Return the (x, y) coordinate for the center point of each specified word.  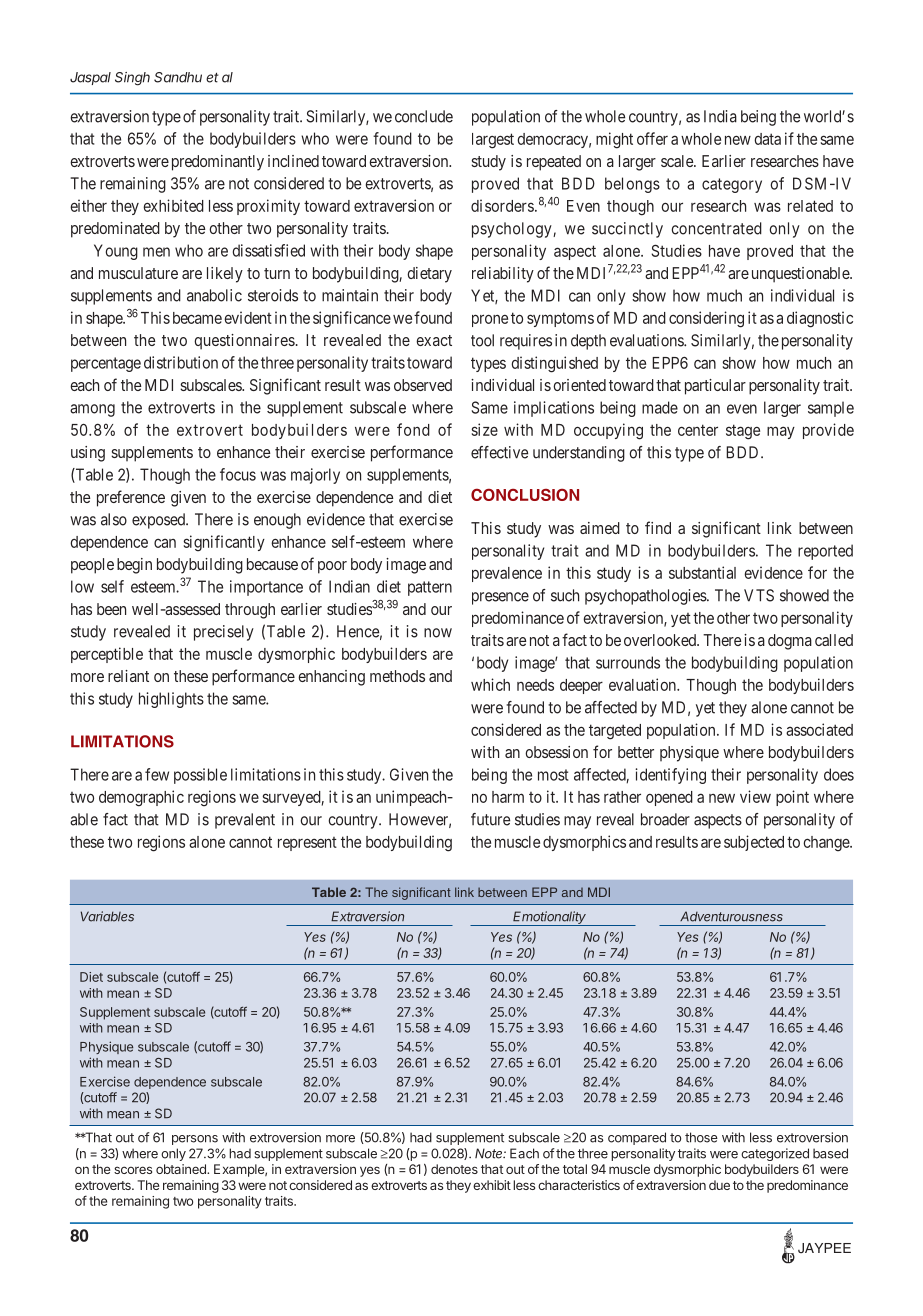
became (197, 318)
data (767, 139)
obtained (182, 1169)
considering (706, 319)
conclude (424, 116)
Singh (132, 79)
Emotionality (550, 918)
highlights (171, 700)
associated (819, 729)
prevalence (507, 574)
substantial (702, 572)
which (490, 684)
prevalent (245, 821)
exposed (159, 521)
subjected (754, 843)
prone (490, 320)
